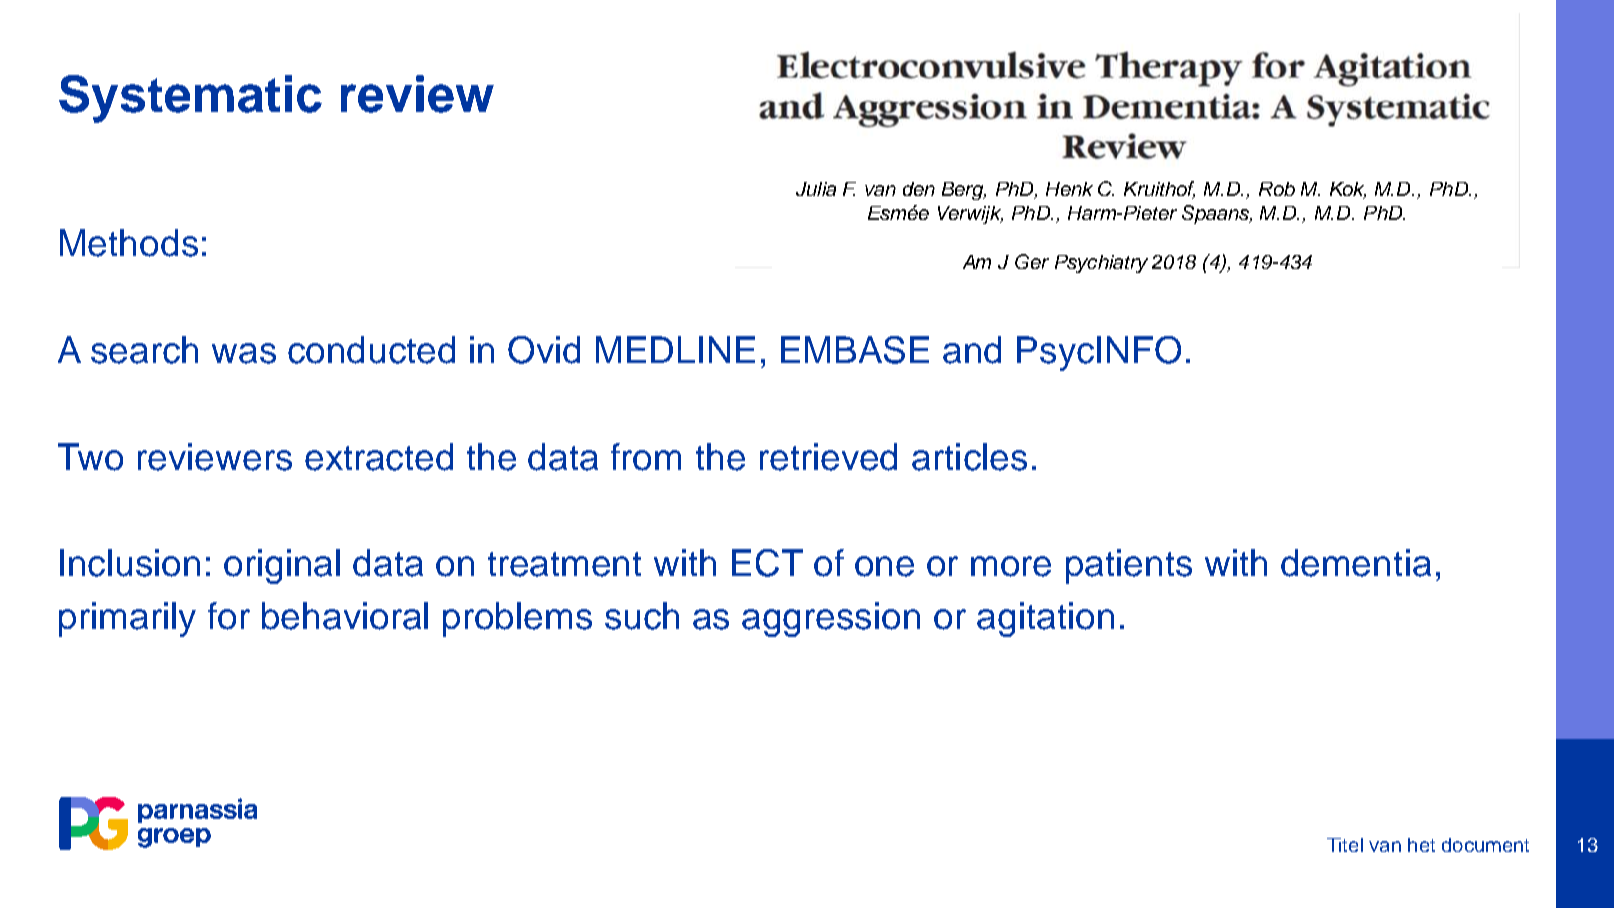 This screenshot has width=1614, height=908. What do you see at coordinates (190, 99) in the screenshot?
I see `Systematic` at bounding box center [190, 99].
